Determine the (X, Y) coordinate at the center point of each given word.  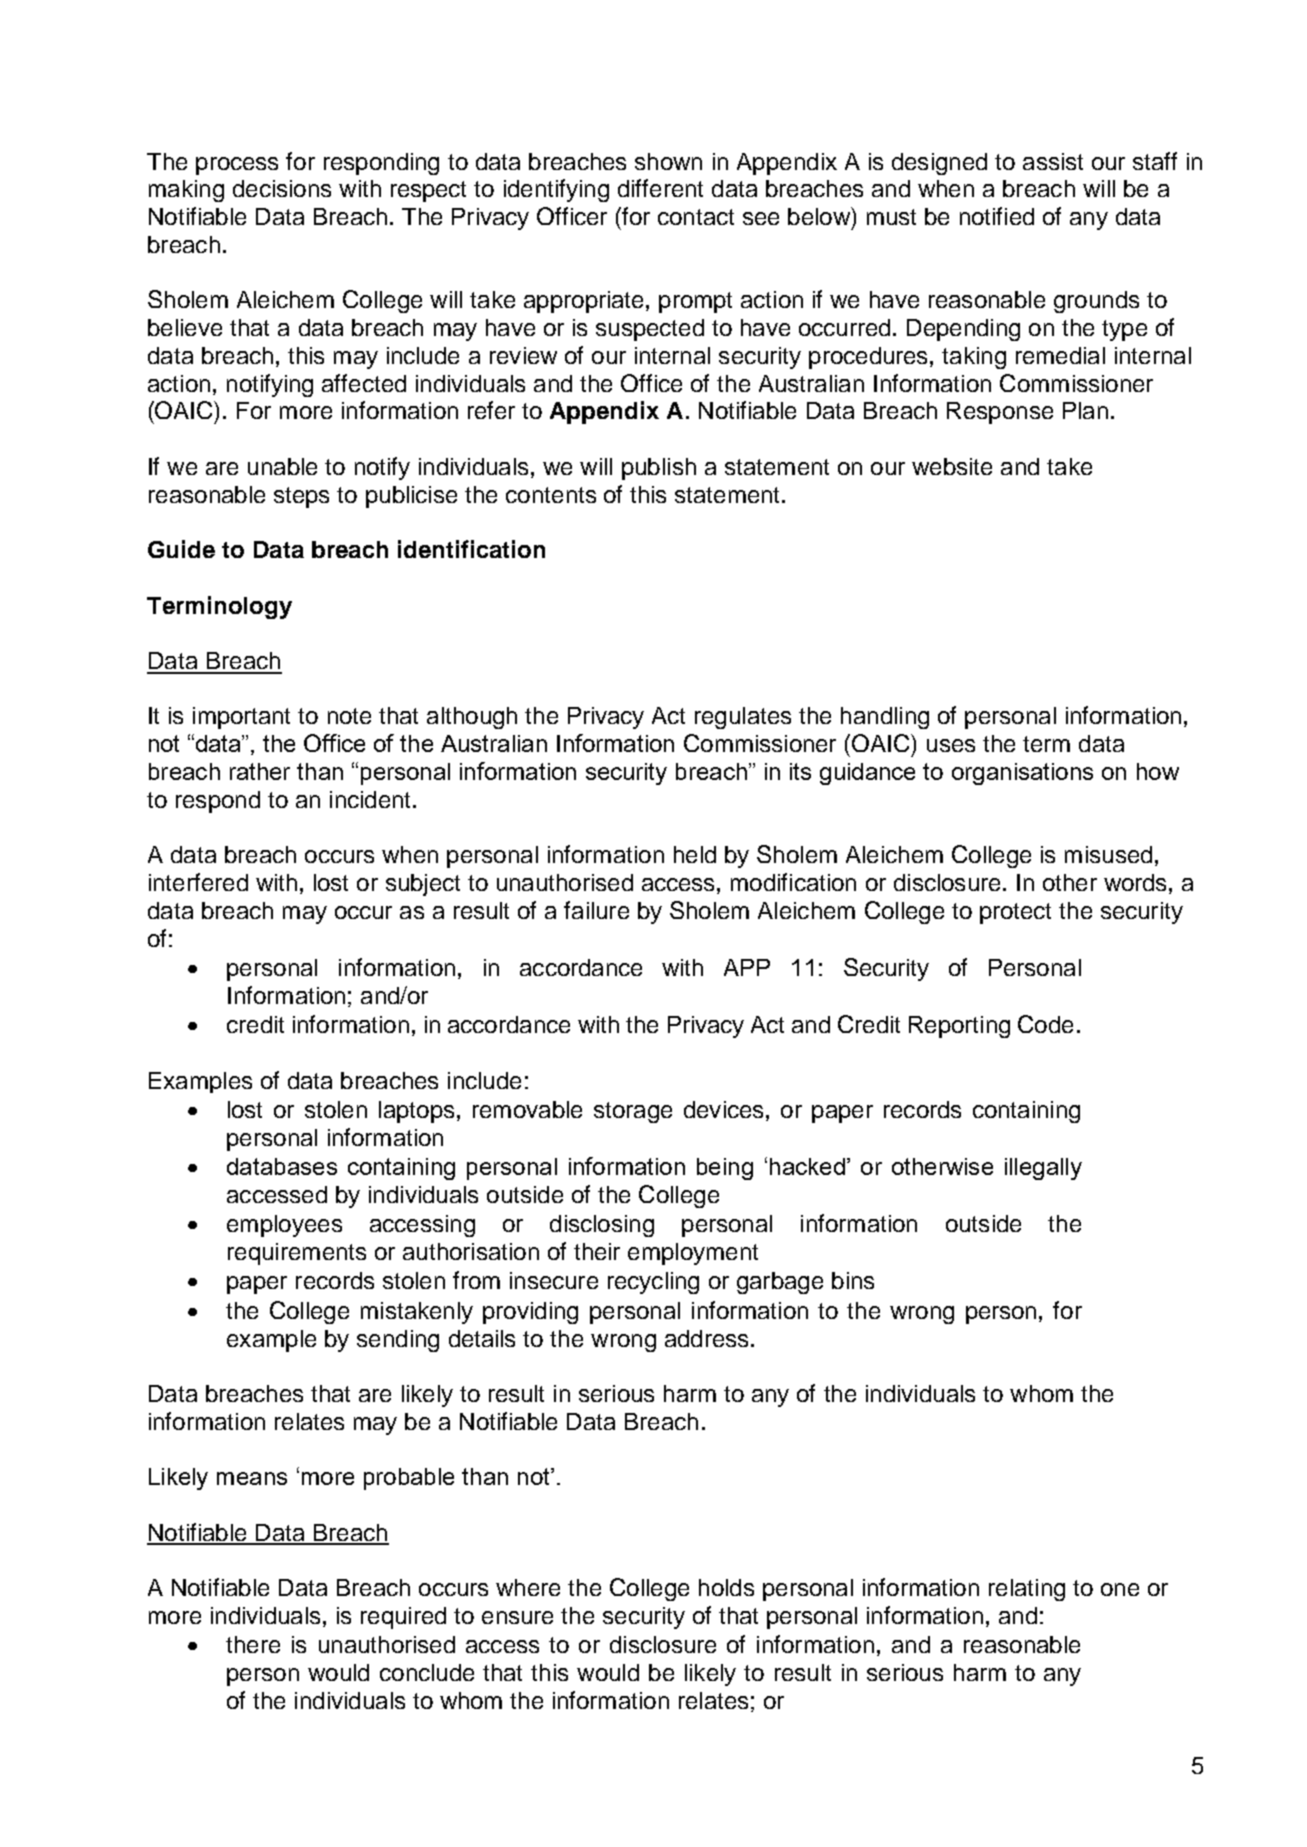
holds (726, 1587)
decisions (282, 188)
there (253, 1644)
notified (997, 216)
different (660, 188)
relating (1027, 1590)
